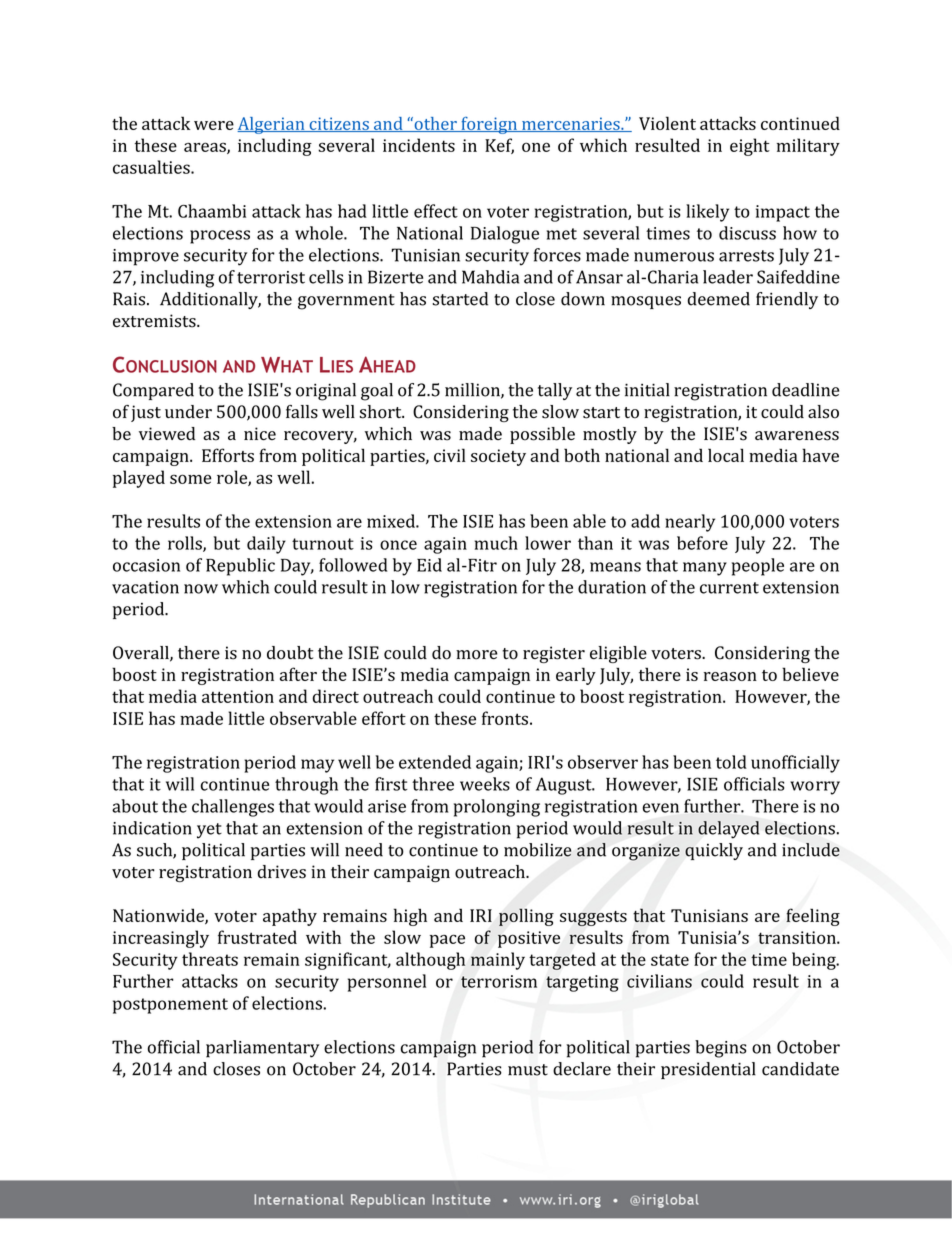 The width and height of the image is (952, 1233). What do you see at coordinates (489, 125) in the image?
I see `foreign` at bounding box center [489, 125].
